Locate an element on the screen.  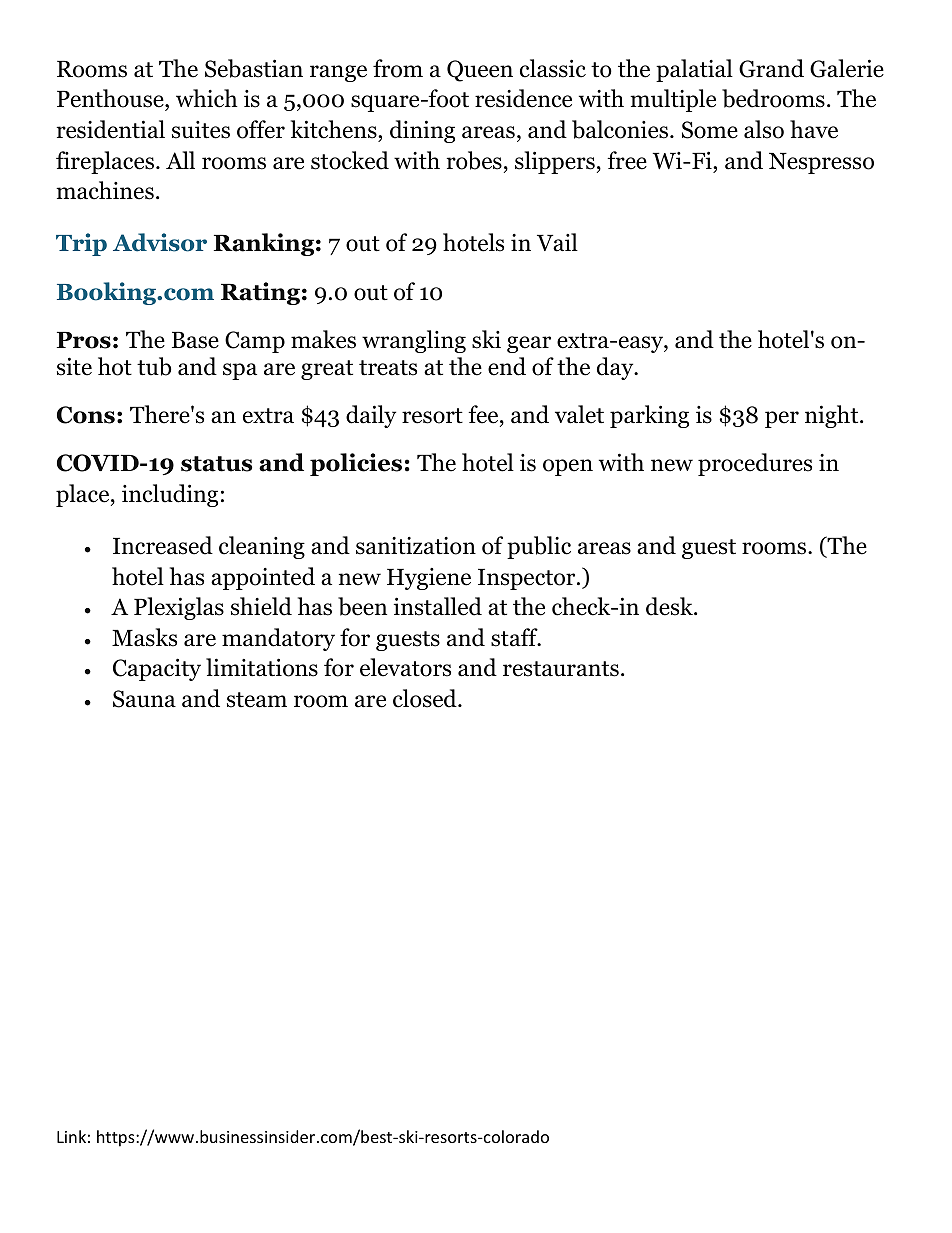
end is located at coordinates (507, 366).
